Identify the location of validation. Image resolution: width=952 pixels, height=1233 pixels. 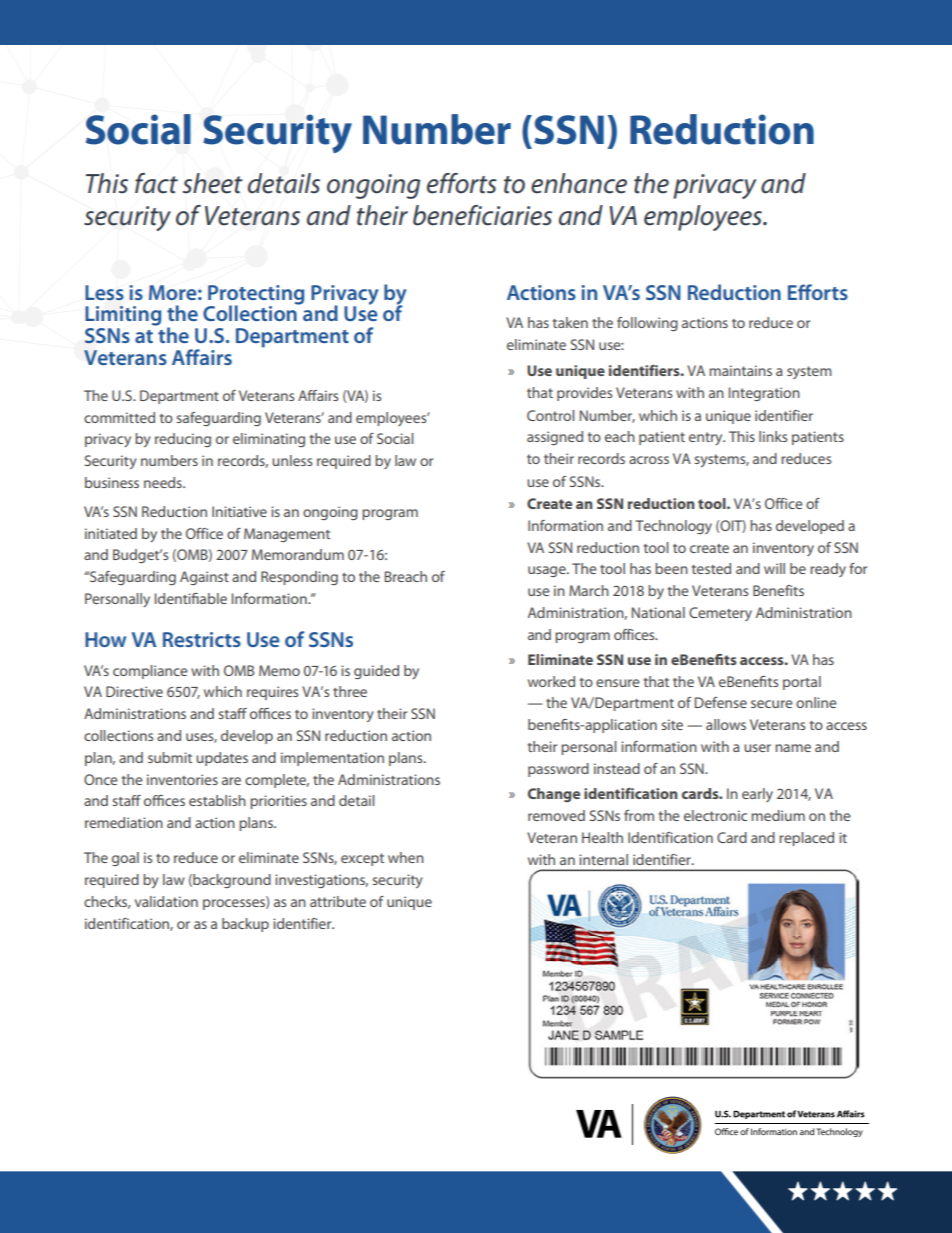
(166, 901).
